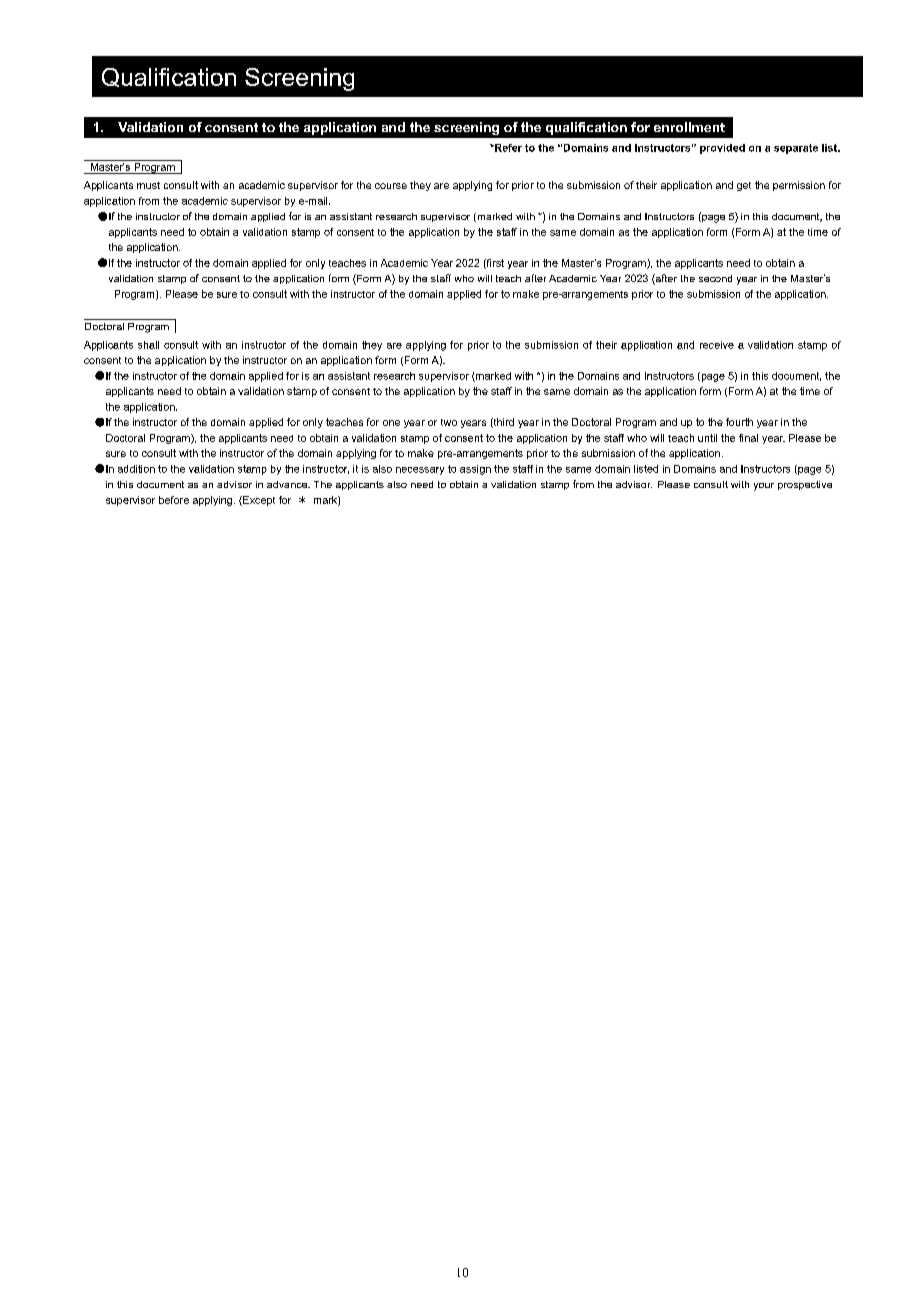  What do you see at coordinates (475, 470) in the document?
I see `assign` at bounding box center [475, 470].
